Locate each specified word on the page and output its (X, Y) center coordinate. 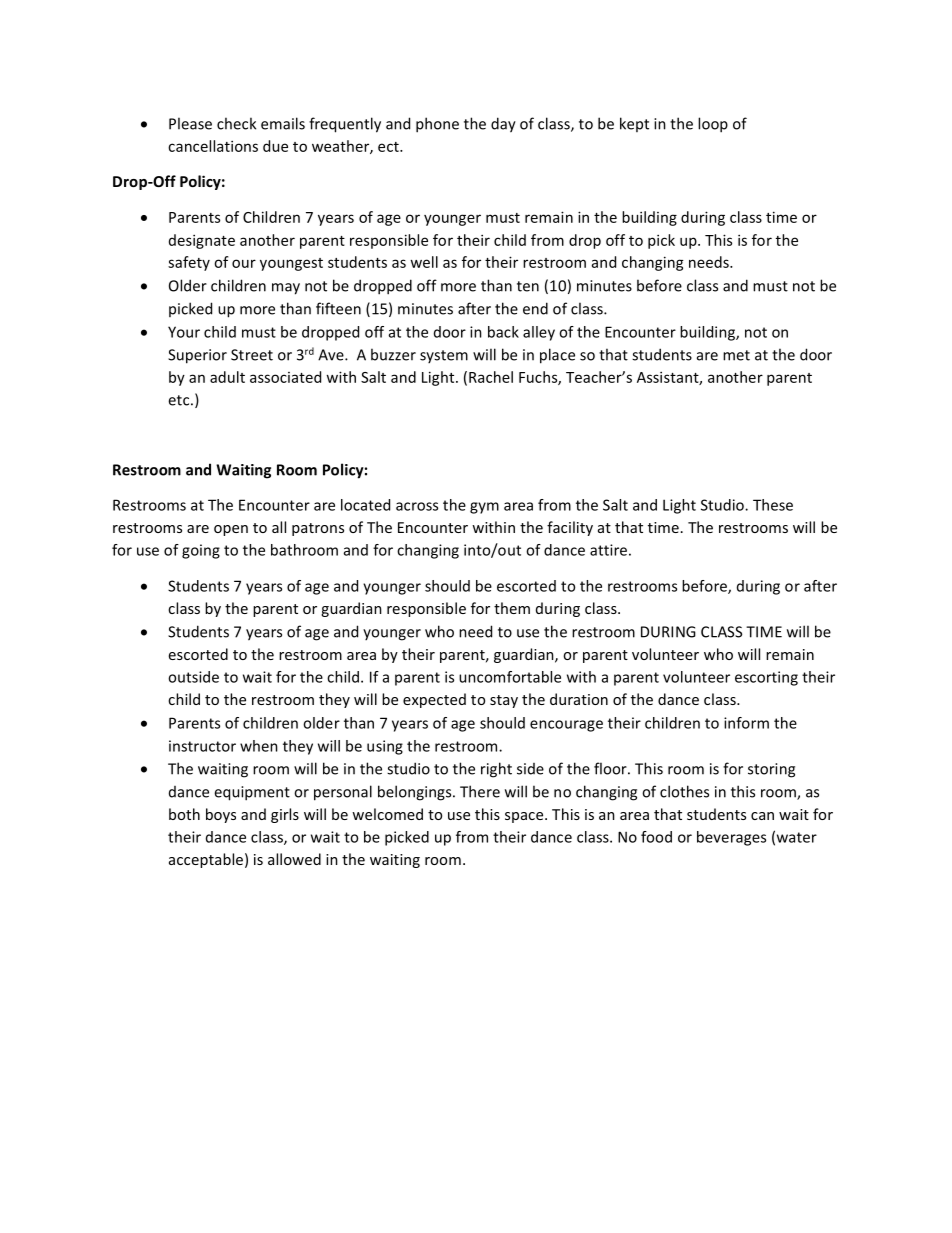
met (736, 355)
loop (713, 125)
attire (608, 550)
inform (746, 723)
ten (528, 286)
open (231, 530)
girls (285, 815)
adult (227, 377)
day (503, 125)
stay (504, 701)
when (259, 746)
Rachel (491, 377)
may (286, 289)
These (773, 505)
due (275, 146)
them (512, 608)
